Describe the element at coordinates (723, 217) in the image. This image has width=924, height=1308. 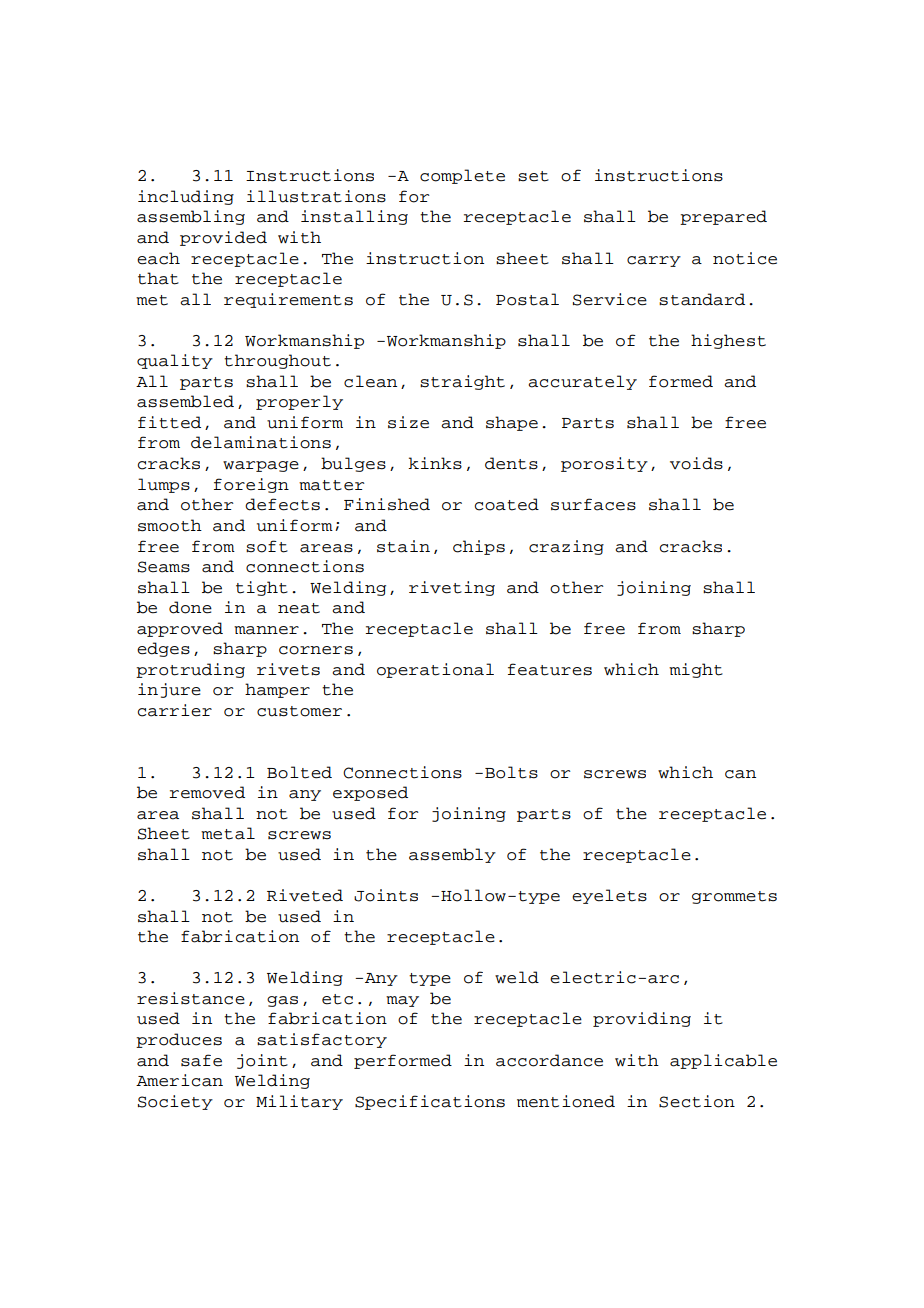
I see `prepared` at that location.
